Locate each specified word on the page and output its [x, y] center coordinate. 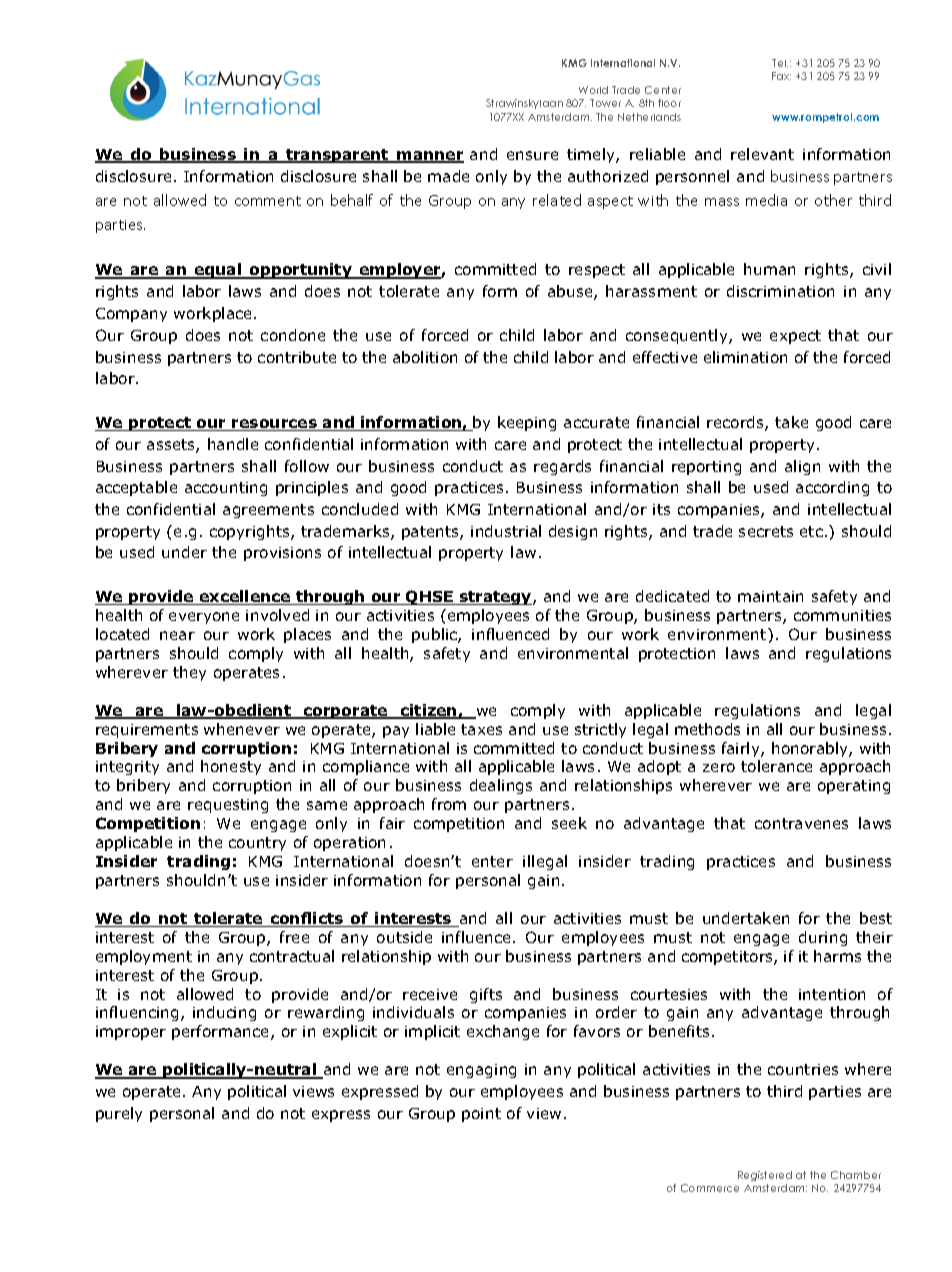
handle [233, 444]
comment [268, 201]
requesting [228, 806]
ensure [532, 155]
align [802, 467]
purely [119, 1114]
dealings [501, 786]
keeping [527, 423]
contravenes [801, 823]
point [481, 1115]
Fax [781, 76]
